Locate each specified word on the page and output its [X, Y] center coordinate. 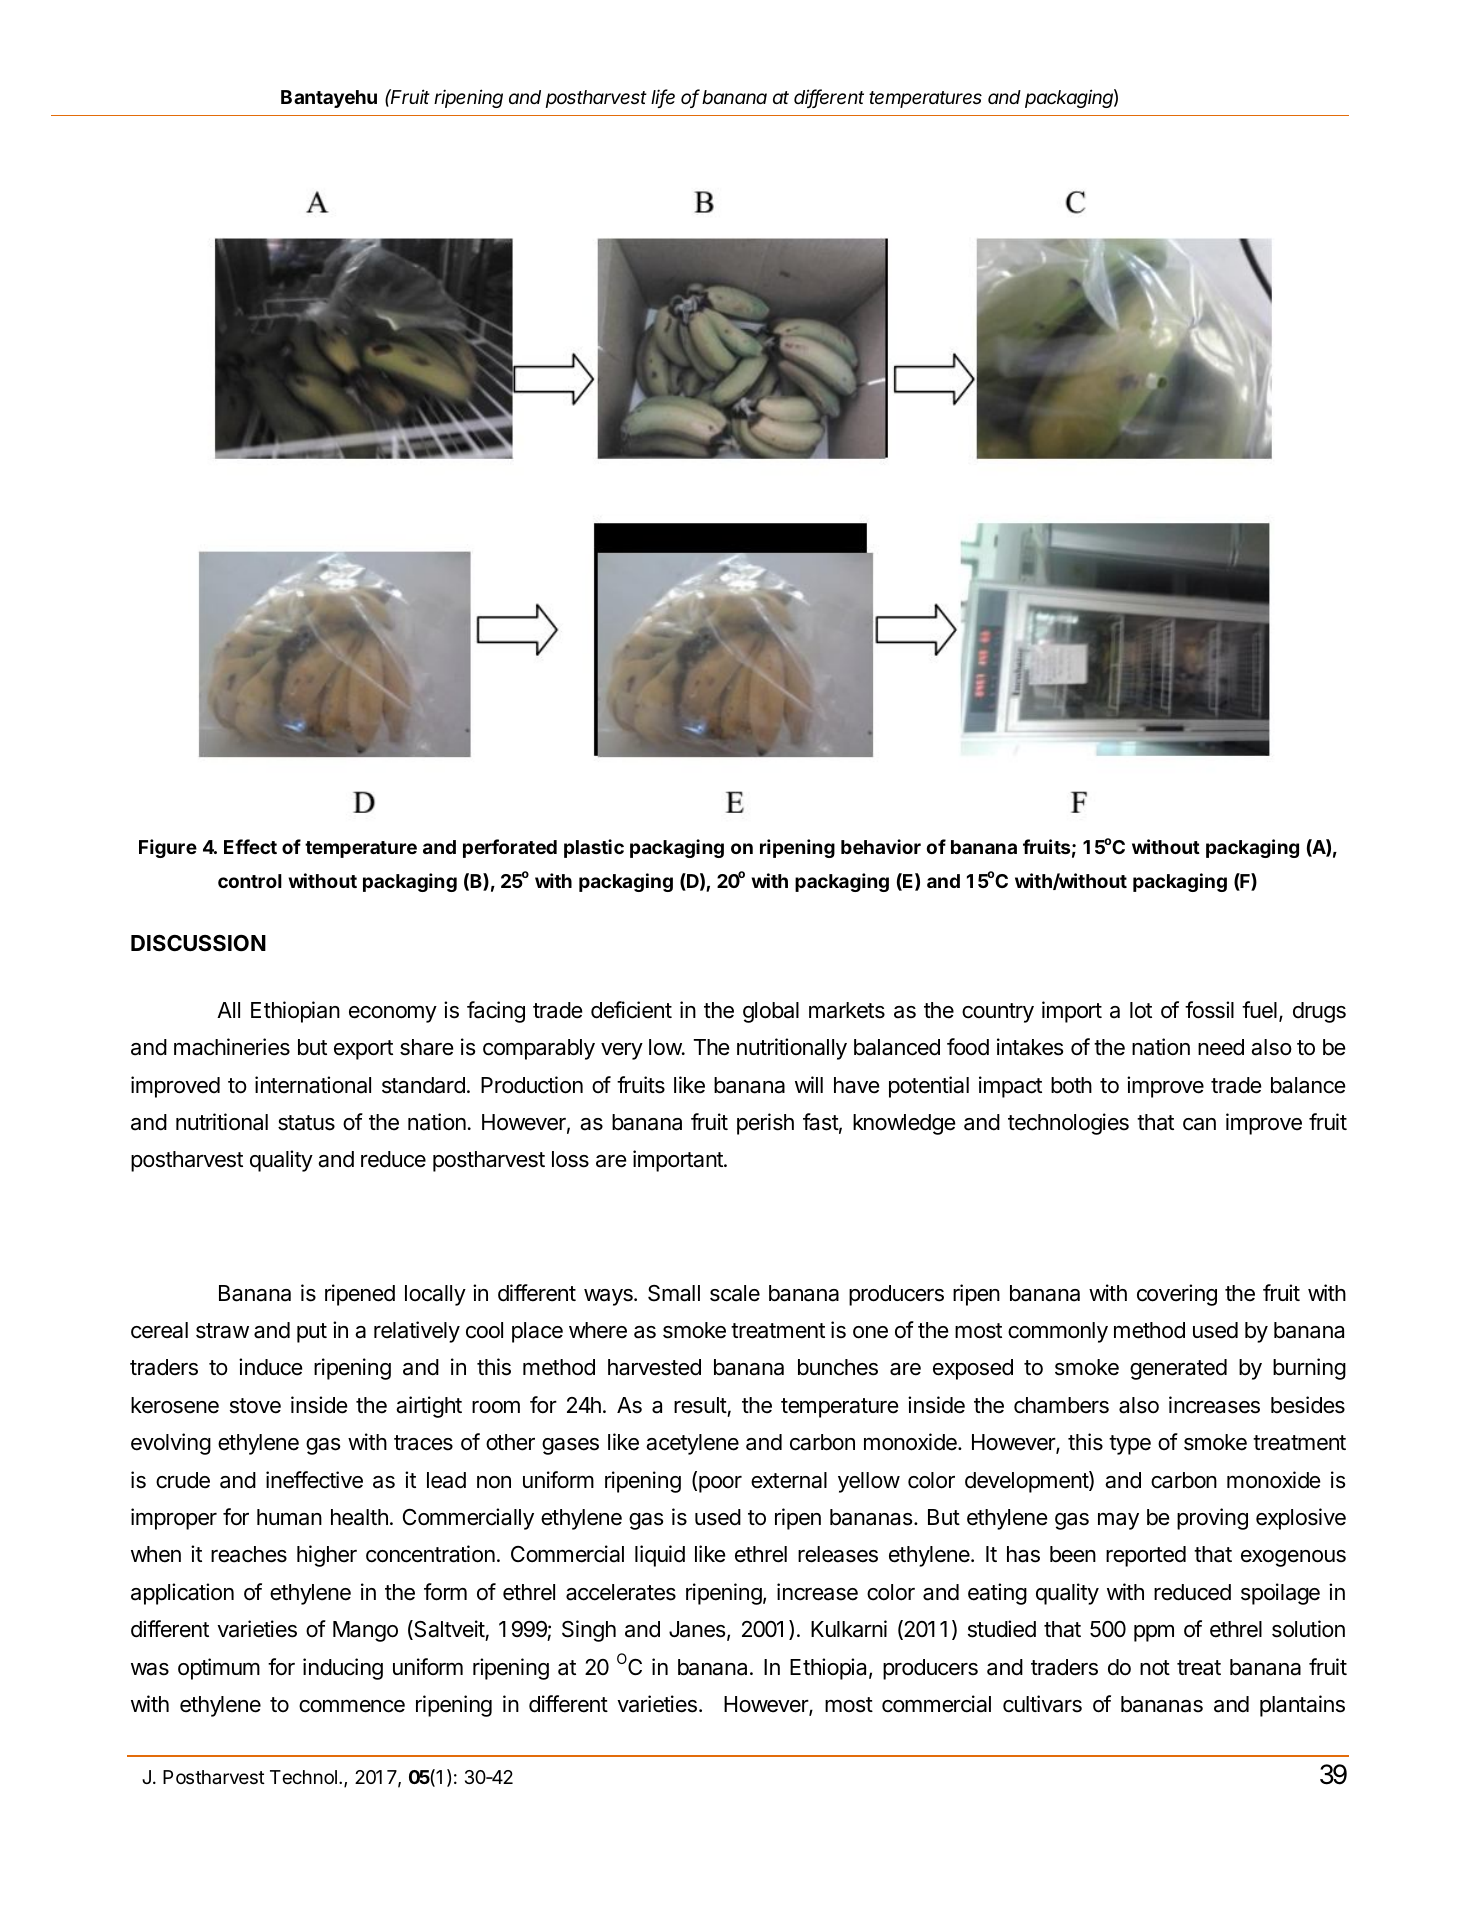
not [1155, 1668]
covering [1177, 1295]
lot [1141, 1010]
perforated [510, 848]
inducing [343, 1669]
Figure [168, 848]
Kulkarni [849, 1629]
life [663, 98]
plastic [594, 848]
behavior [881, 846]
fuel [1259, 1010]
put [312, 1333]
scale [735, 1293]
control [250, 881]
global [771, 1012]
